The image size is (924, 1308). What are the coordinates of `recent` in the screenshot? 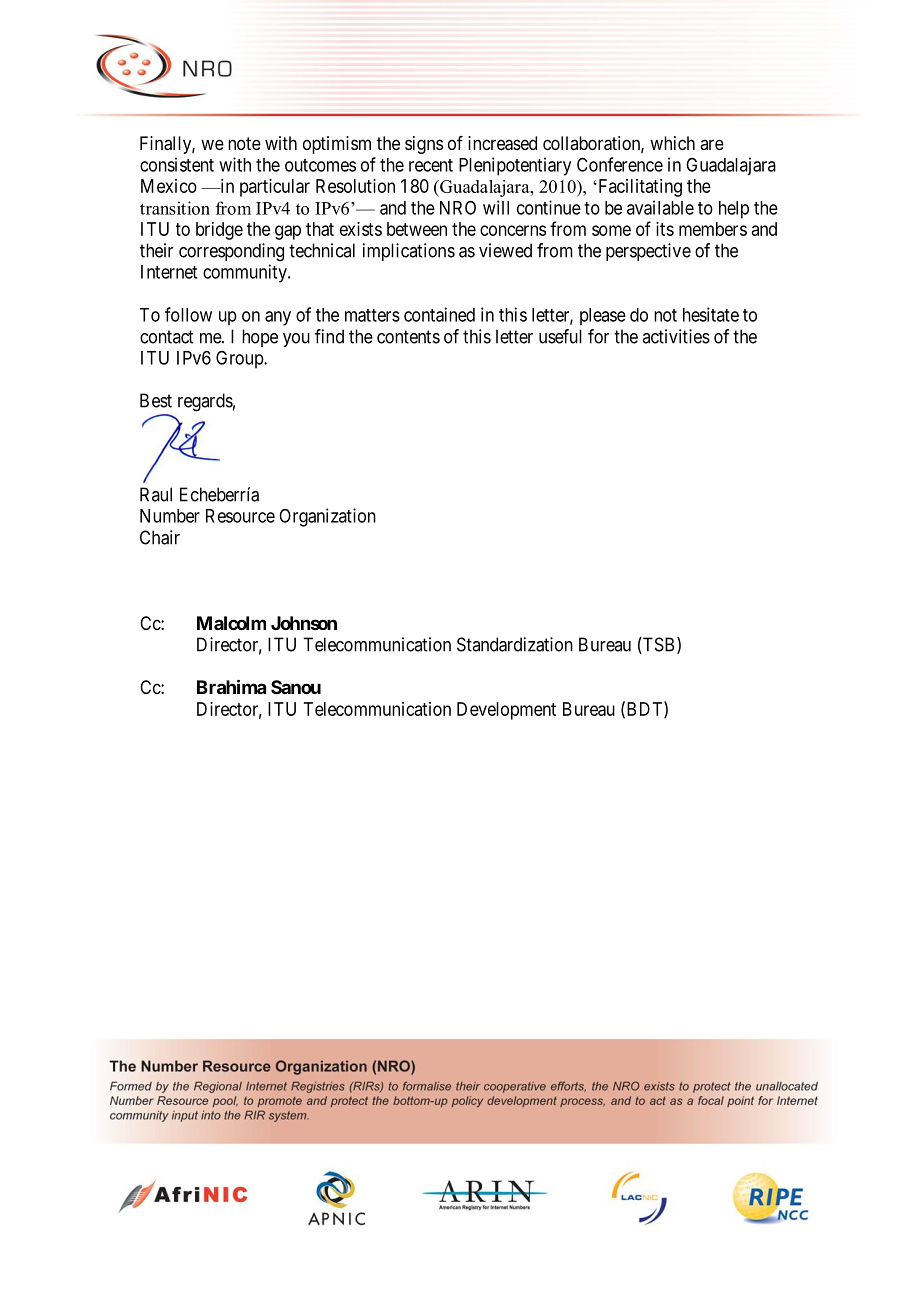 It's located at (431, 165).
